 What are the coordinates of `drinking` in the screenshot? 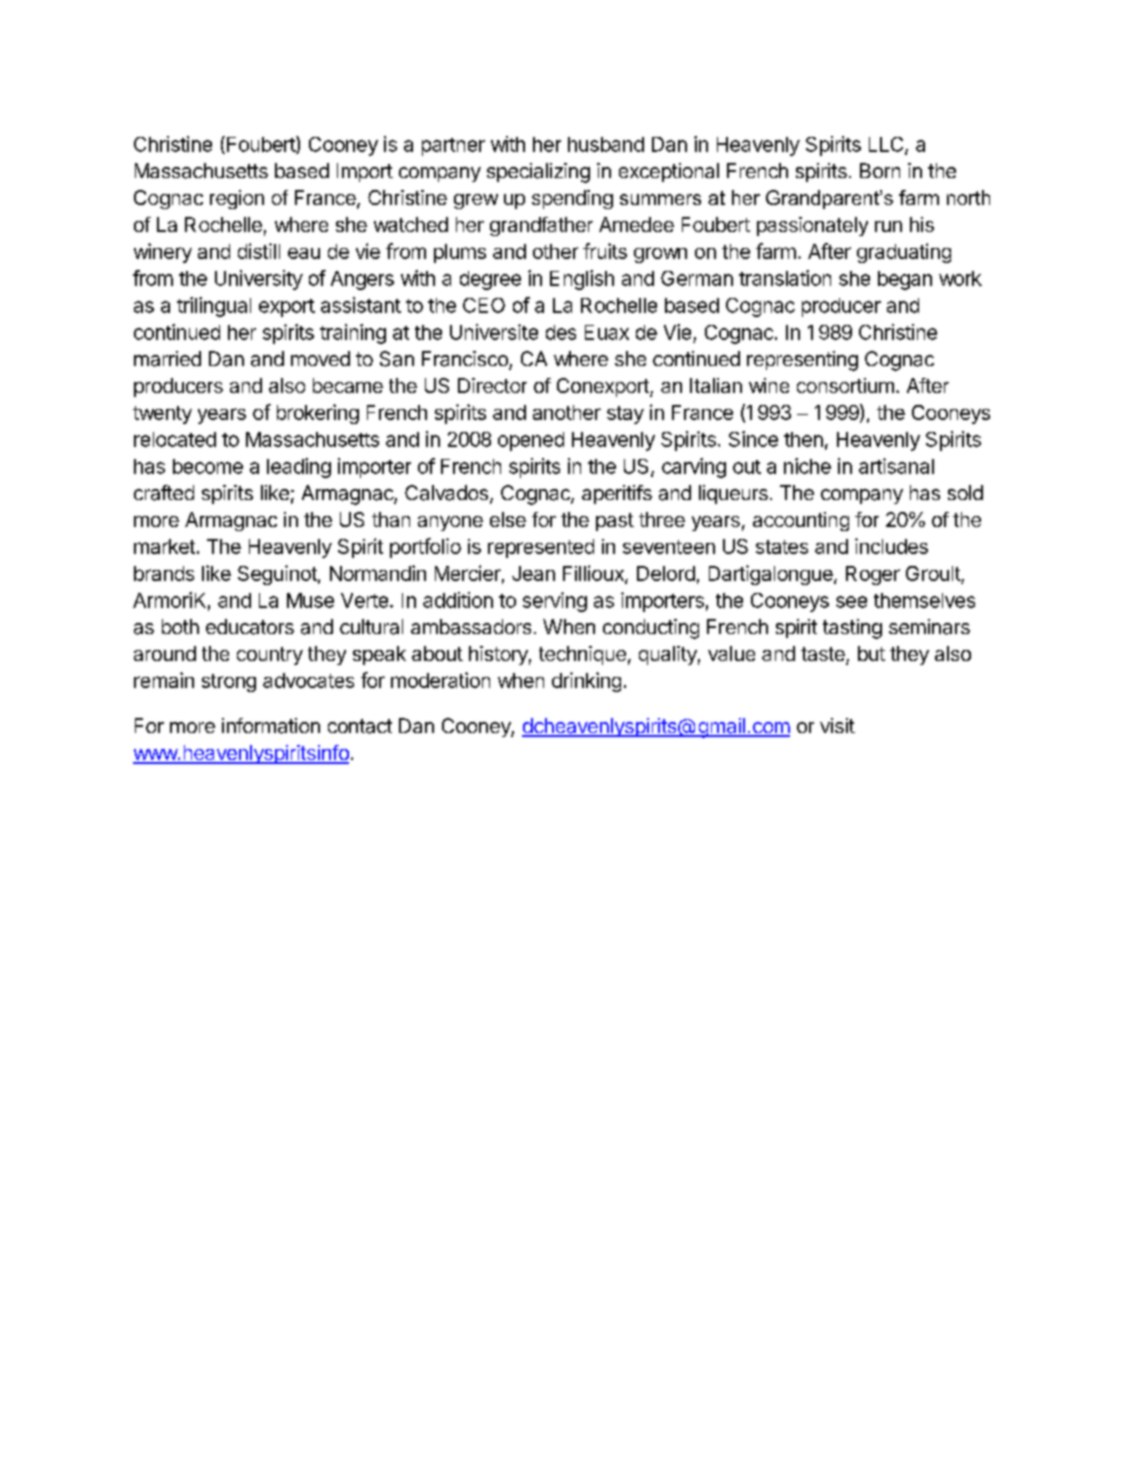 It's located at (586, 682).
